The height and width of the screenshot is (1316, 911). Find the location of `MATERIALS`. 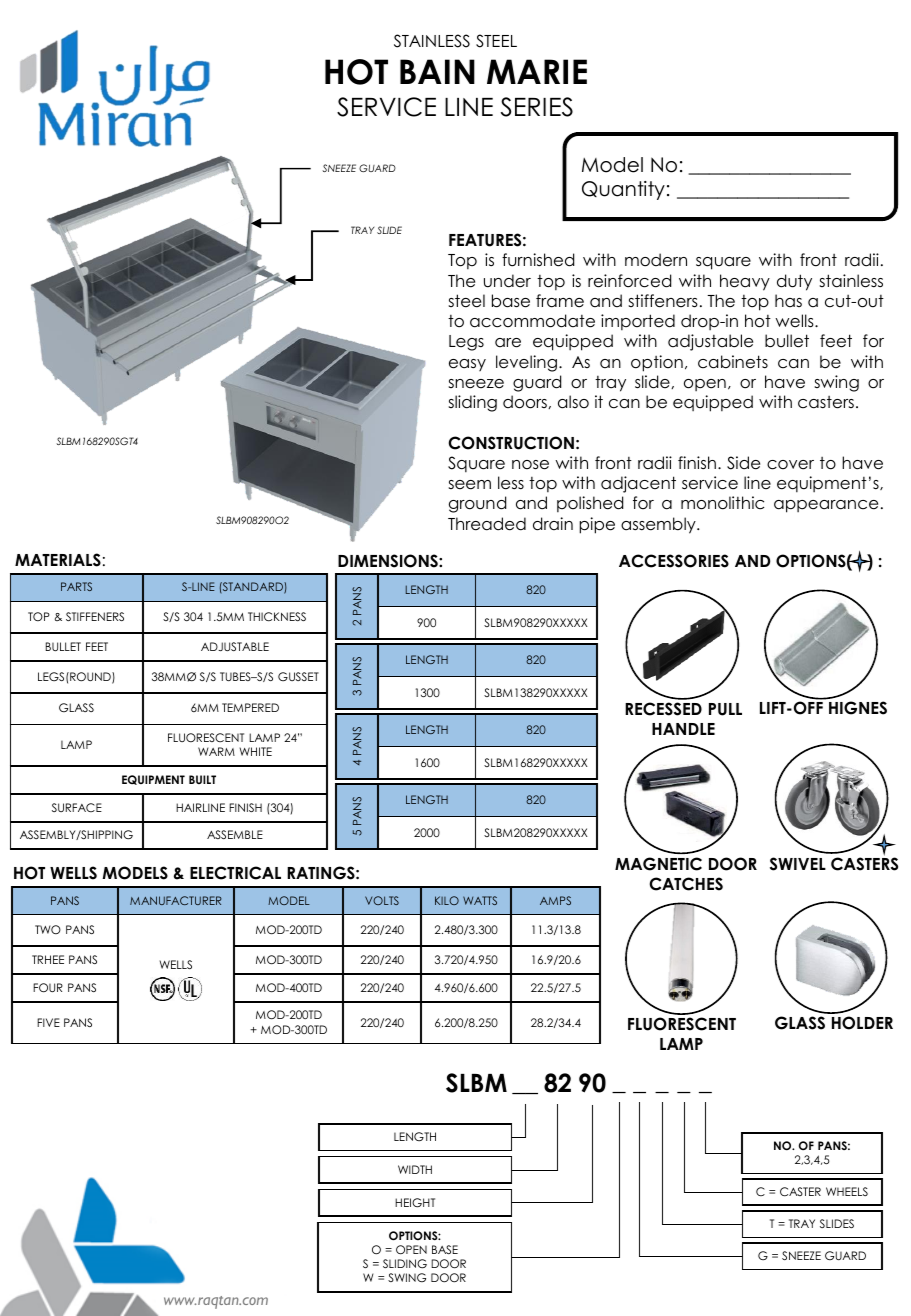

MATERIALS is located at coordinates (58, 560).
